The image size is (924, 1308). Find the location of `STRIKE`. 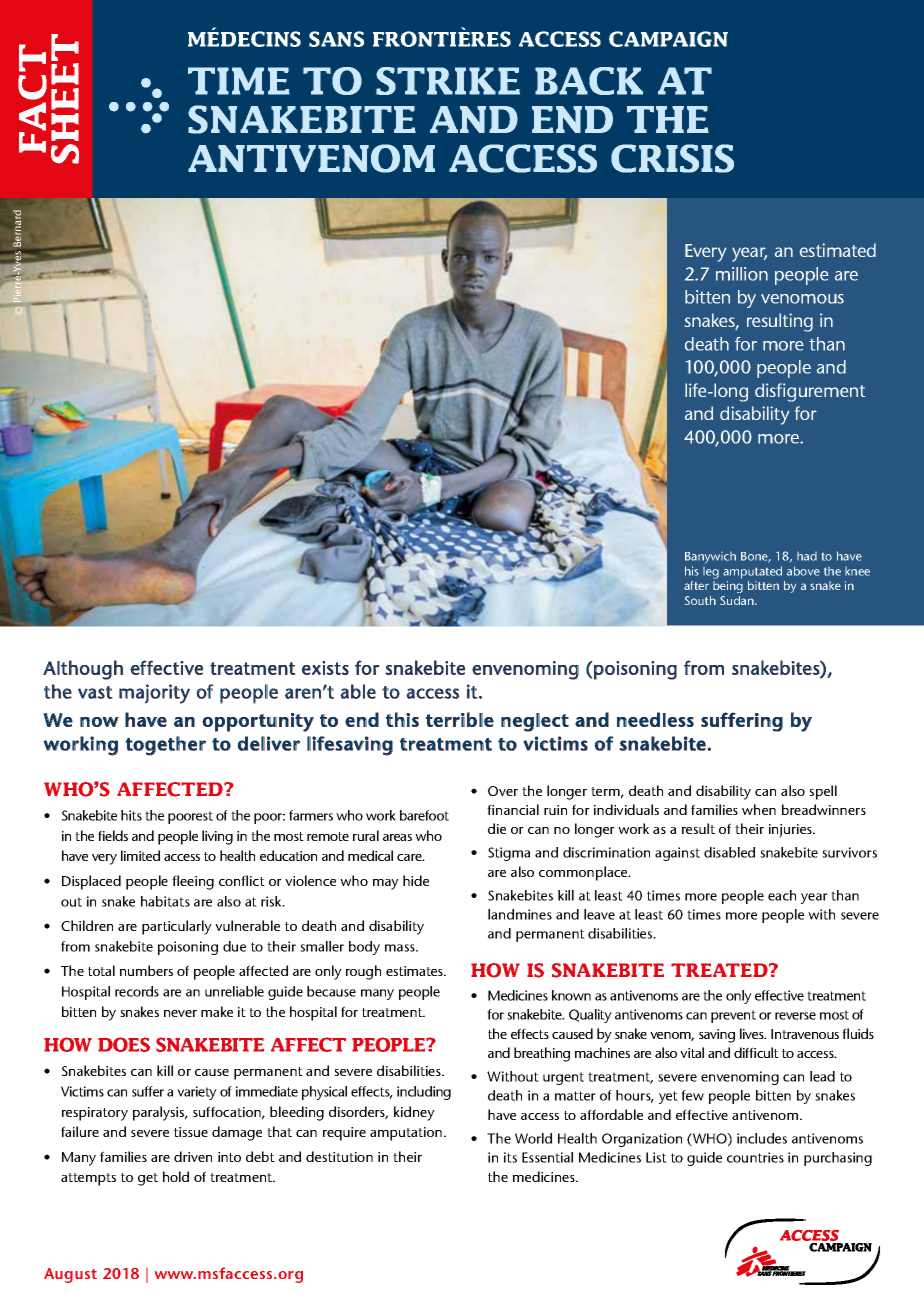

STRIKE is located at coordinates (448, 81).
